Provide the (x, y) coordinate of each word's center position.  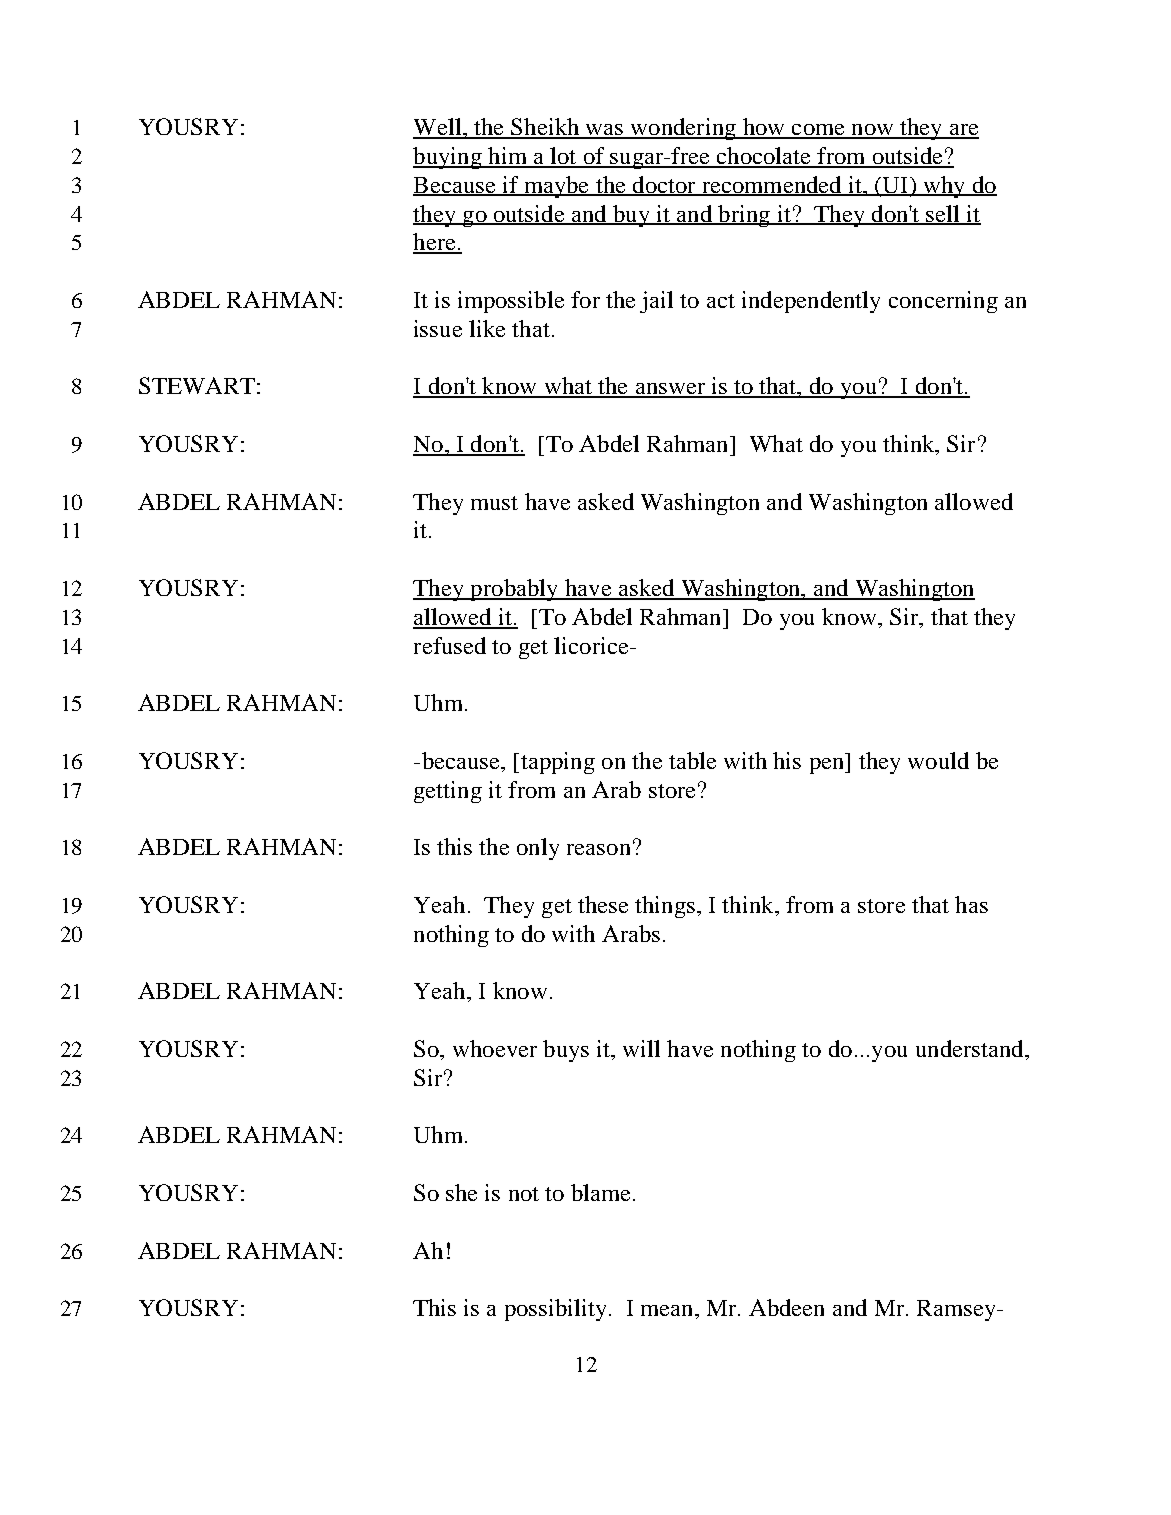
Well (438, 128)
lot (563, 157)
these (603, 904)
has (971, 904)
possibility (555, 1310)
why (944, 187)
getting (448, 792)
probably (514, 590)
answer (670, 390)
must (494, 503)
